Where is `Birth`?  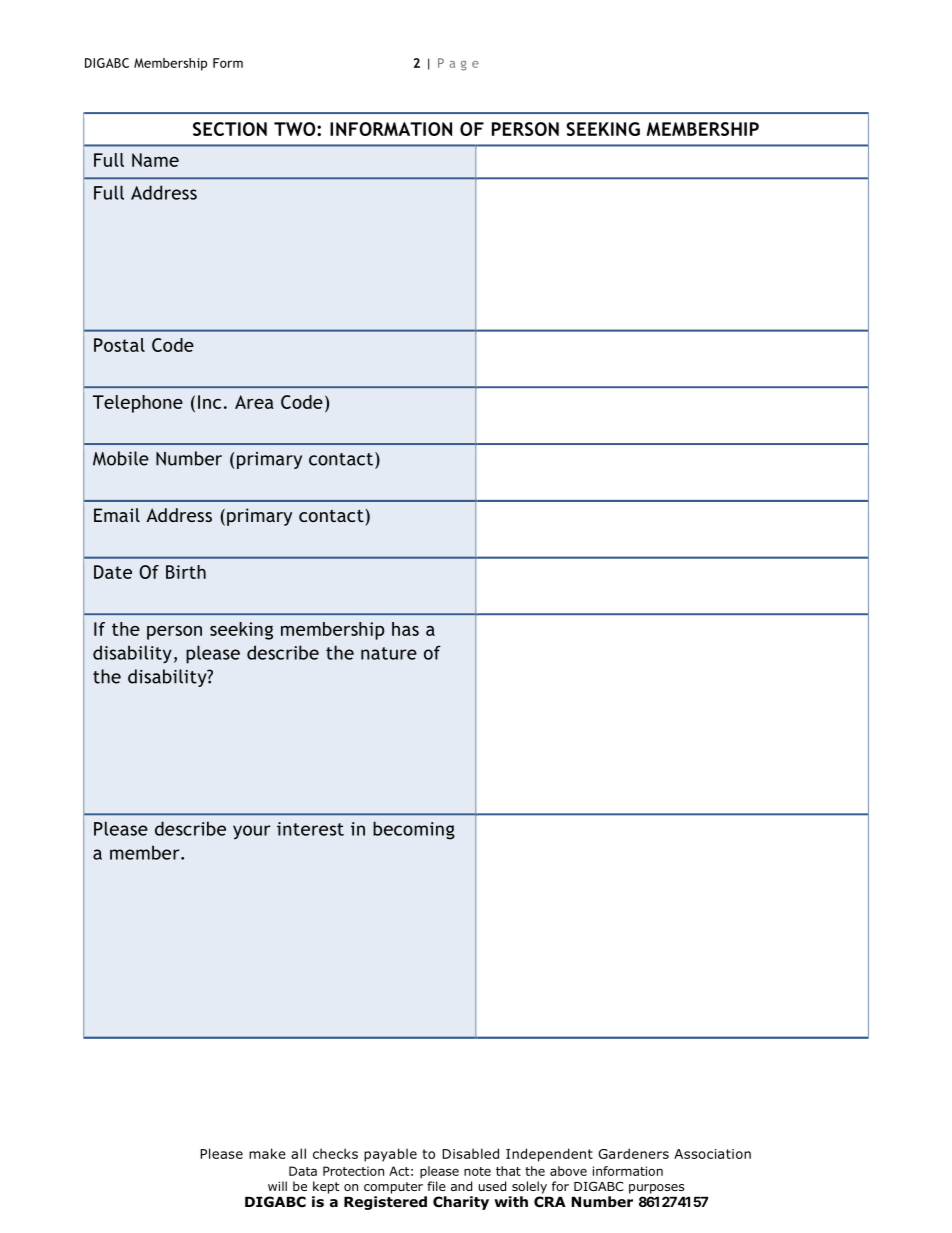 Birth is located at coordinates (186, 572).
